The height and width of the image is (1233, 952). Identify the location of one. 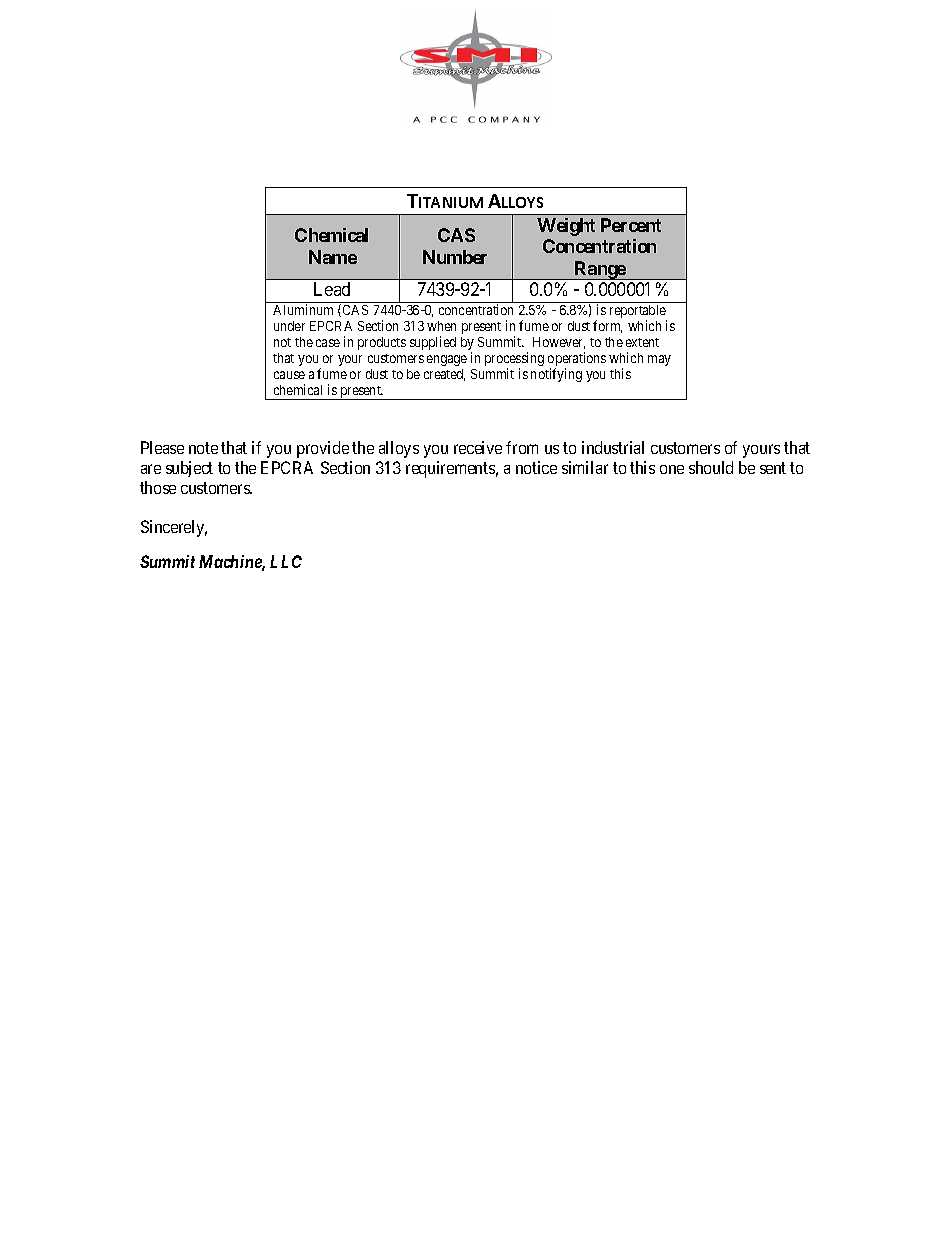
(672, 469).
